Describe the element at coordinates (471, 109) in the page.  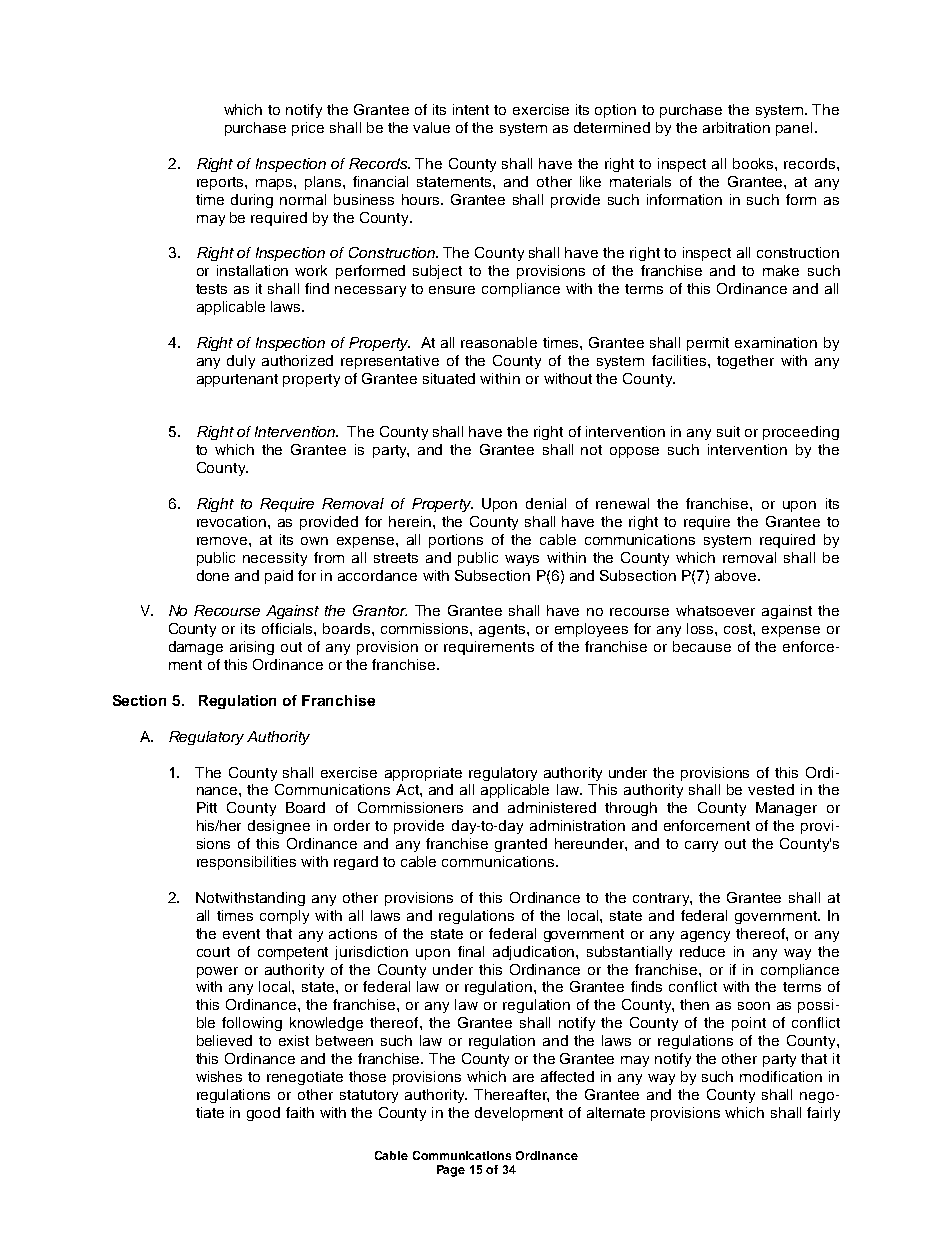
I see `intent` at that location.
